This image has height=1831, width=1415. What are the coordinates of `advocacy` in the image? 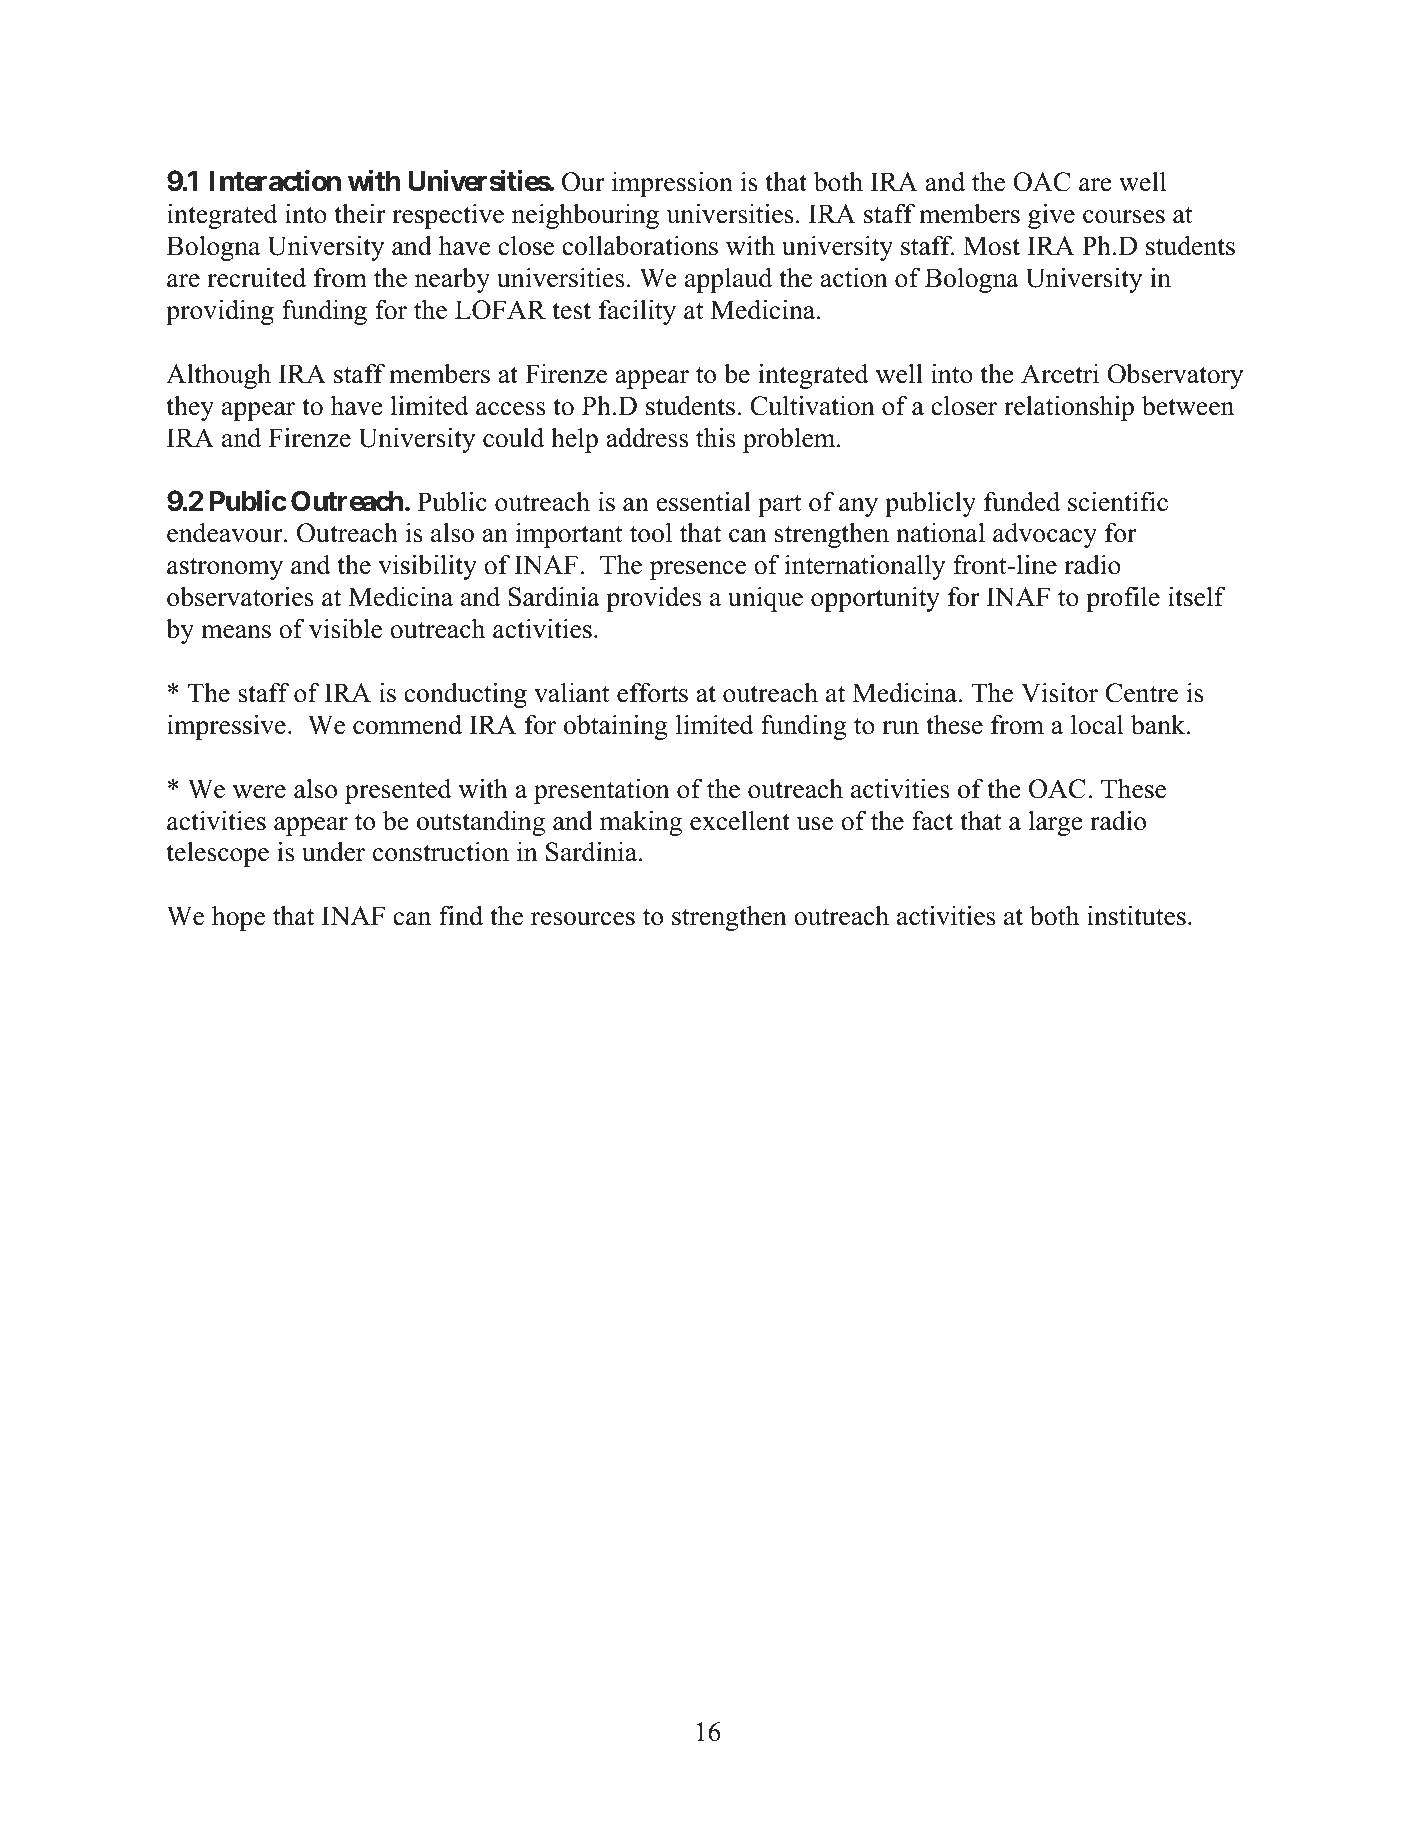 It's located at (1045, 535).
